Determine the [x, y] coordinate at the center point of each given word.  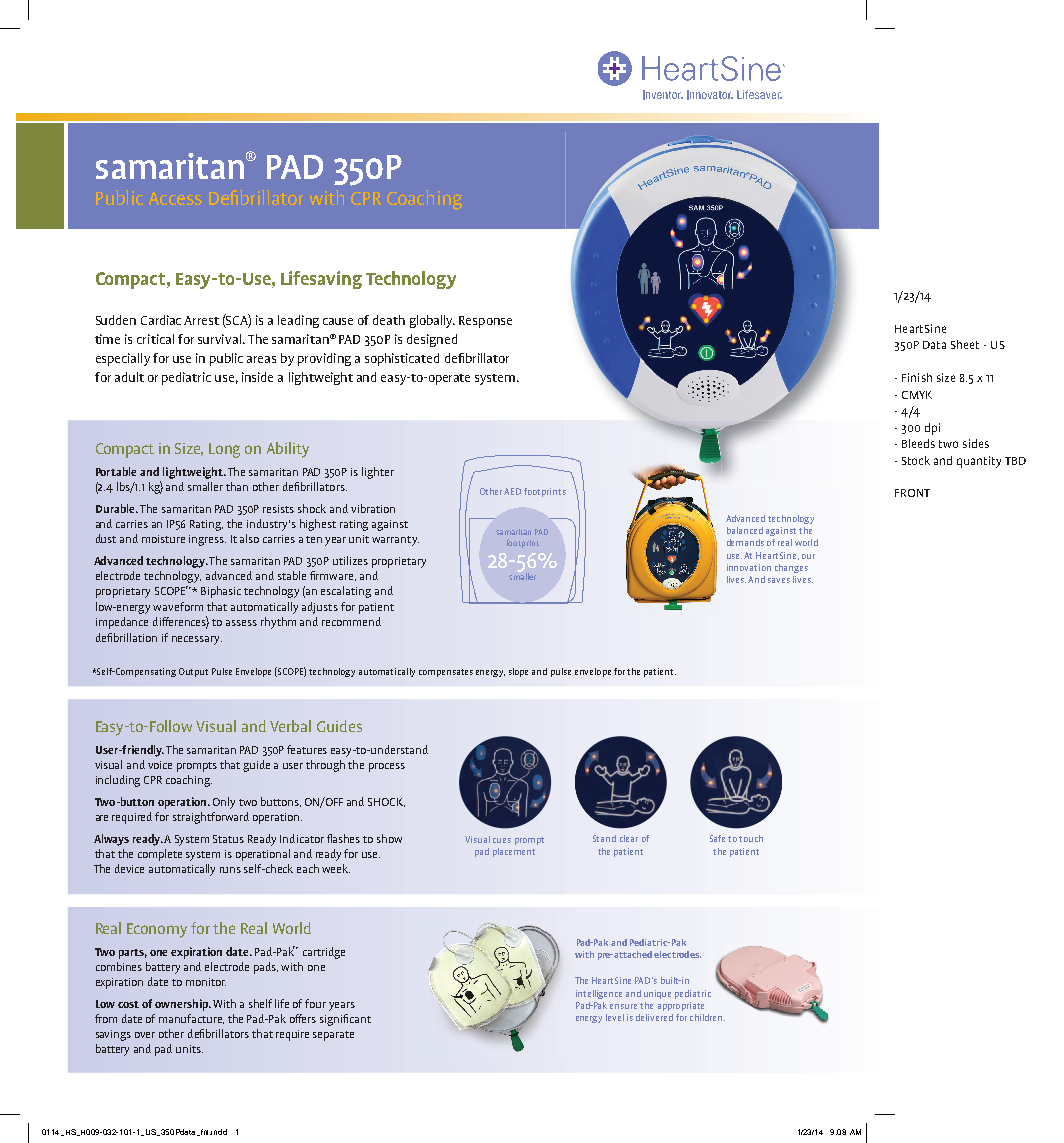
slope [518, 672]
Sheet [965, 344]
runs [230, 870]
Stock [916, 460]
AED [512, 491]
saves [779, 580]
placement [514, 852]
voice [160, 765]
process [387, 767]
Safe [717, 838]
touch [751, 838]
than [237, 486]
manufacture [191, 1019]
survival [221, 339]
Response [485, 322]
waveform [178, 606]
